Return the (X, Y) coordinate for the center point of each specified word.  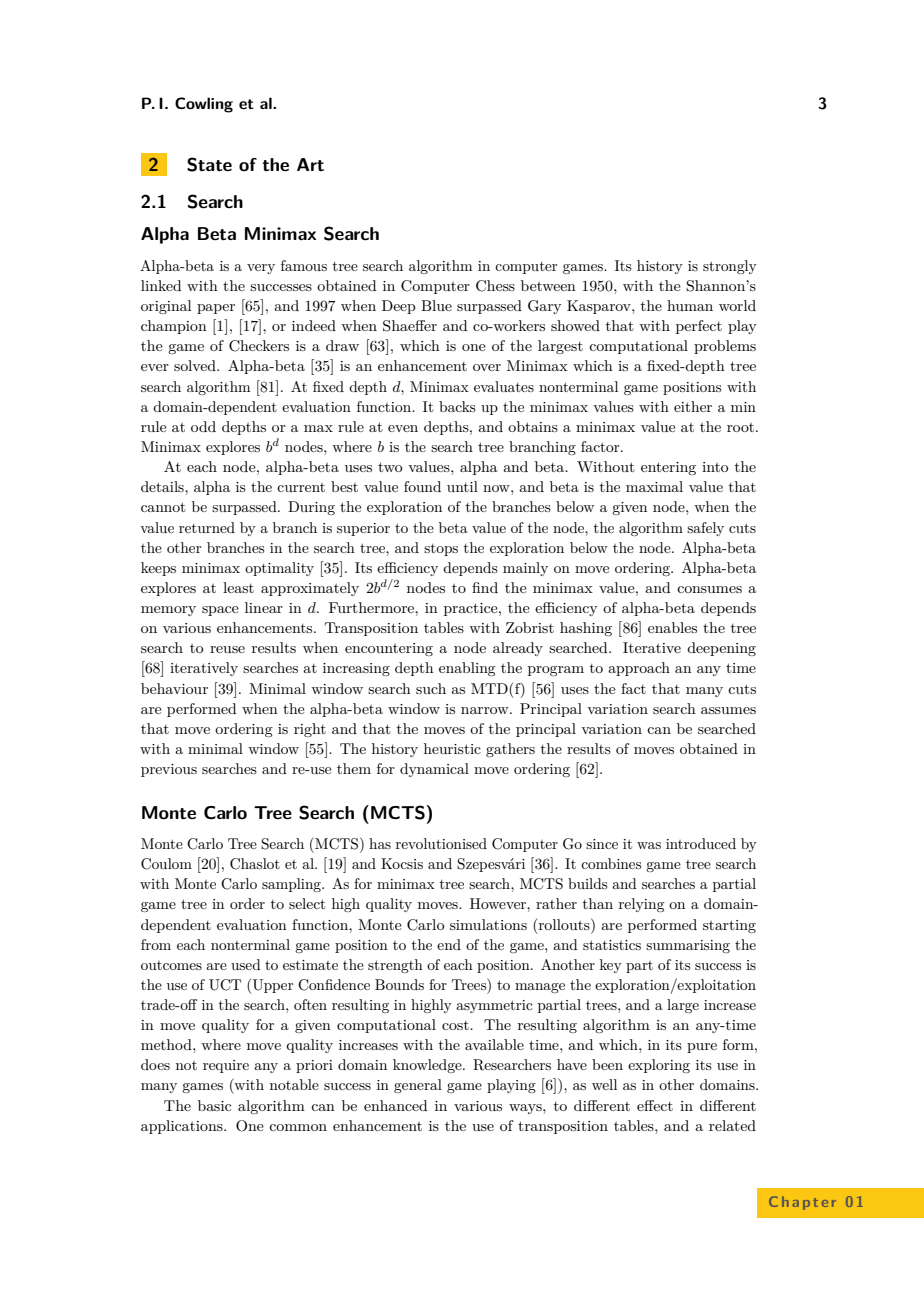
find (485, 587)
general (418, 1086)
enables (672, 627)
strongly (730, 267)
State (209, 164)
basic (214, 1105)
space (220, 611)
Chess (495, 286)
